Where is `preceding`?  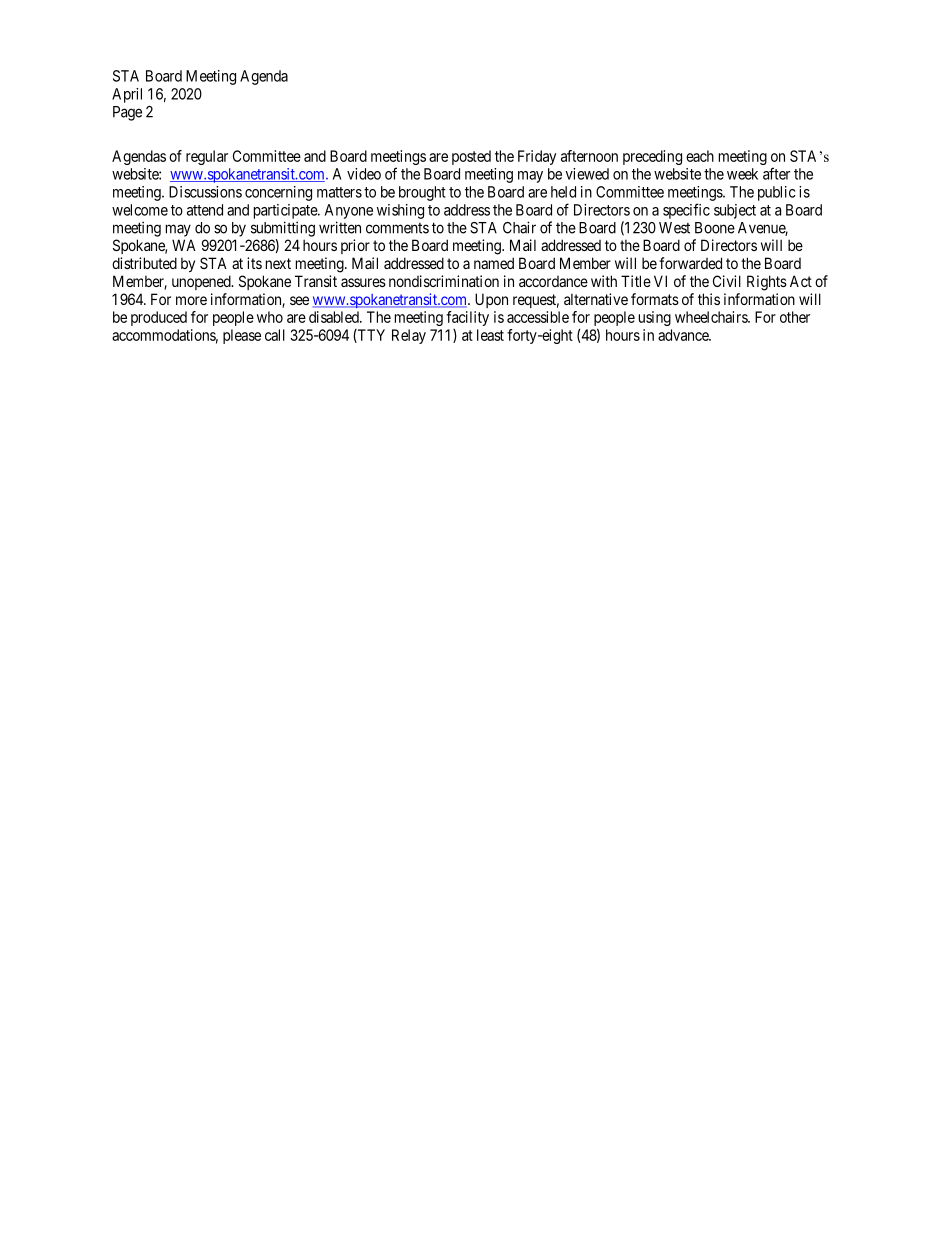 preceding is located at coordinates (652, 157).
